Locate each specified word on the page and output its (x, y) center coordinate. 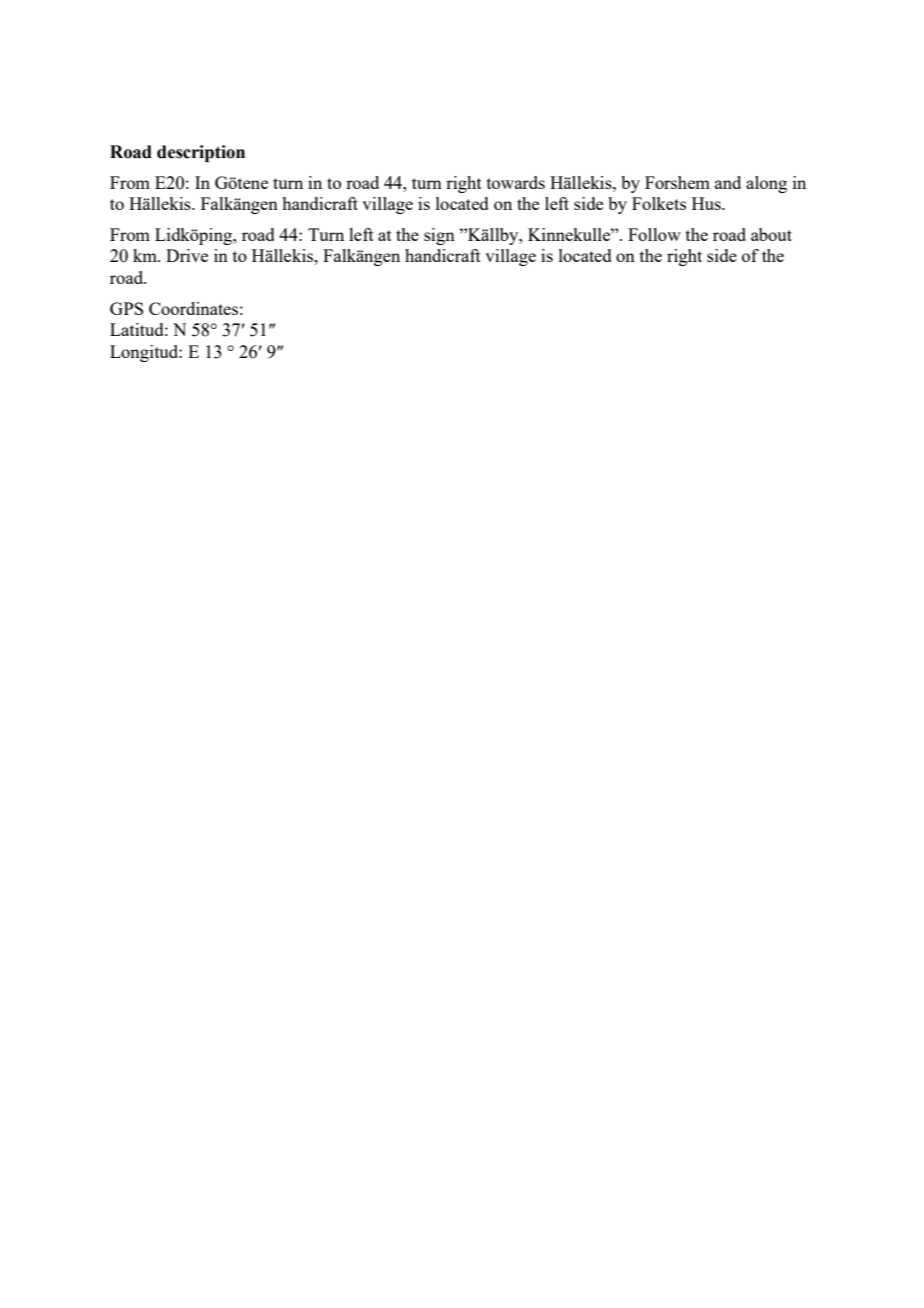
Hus (707, 203)
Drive (187, 255)
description (201, 153)
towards (516, 182)
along (766, 184)
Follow (654, 234)
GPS (126, 308)
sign (439, 236)
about (771, 234)
